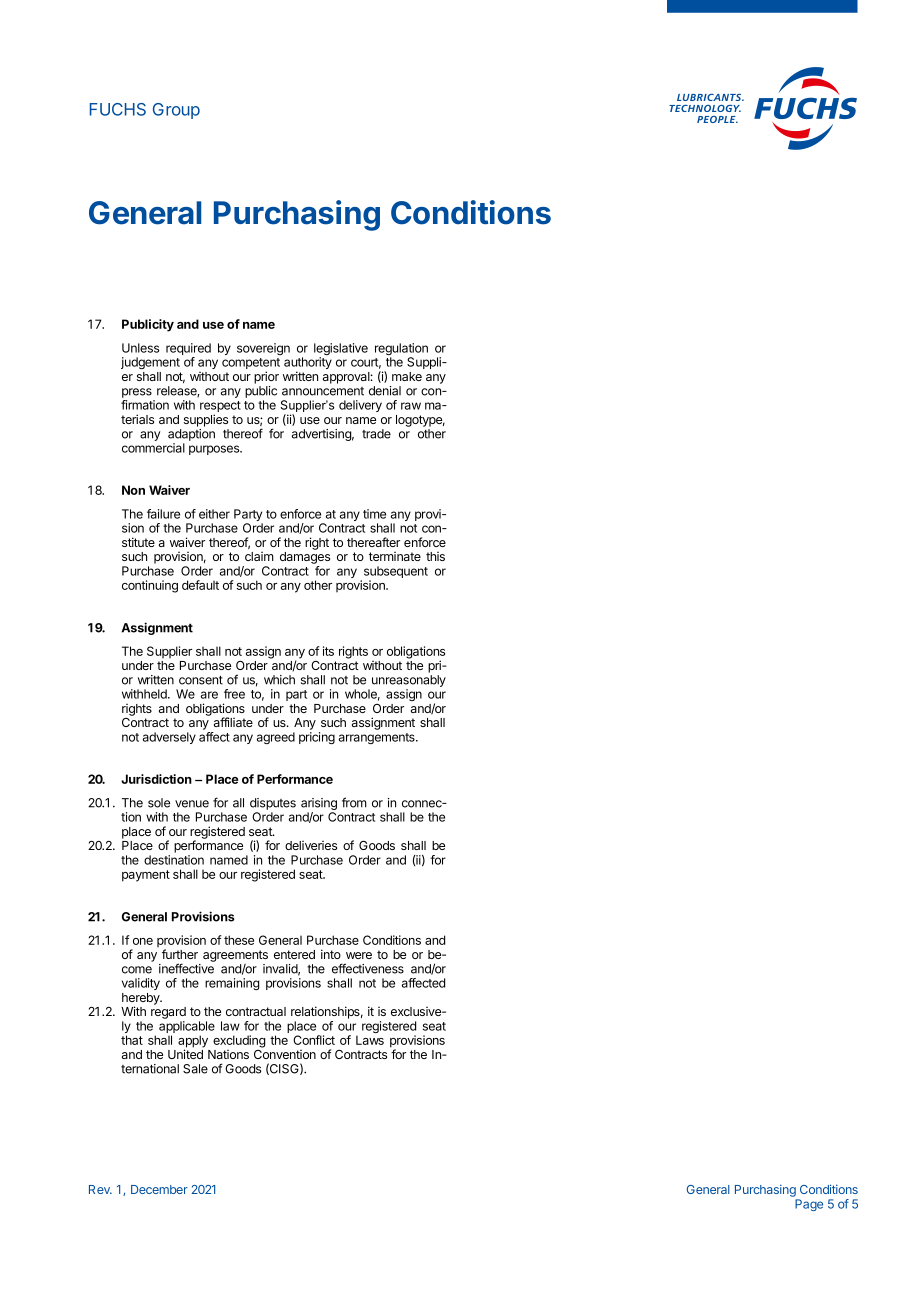  Describe the element at coordinates (435, 556) in the screenshot. I see `this` at that location.
